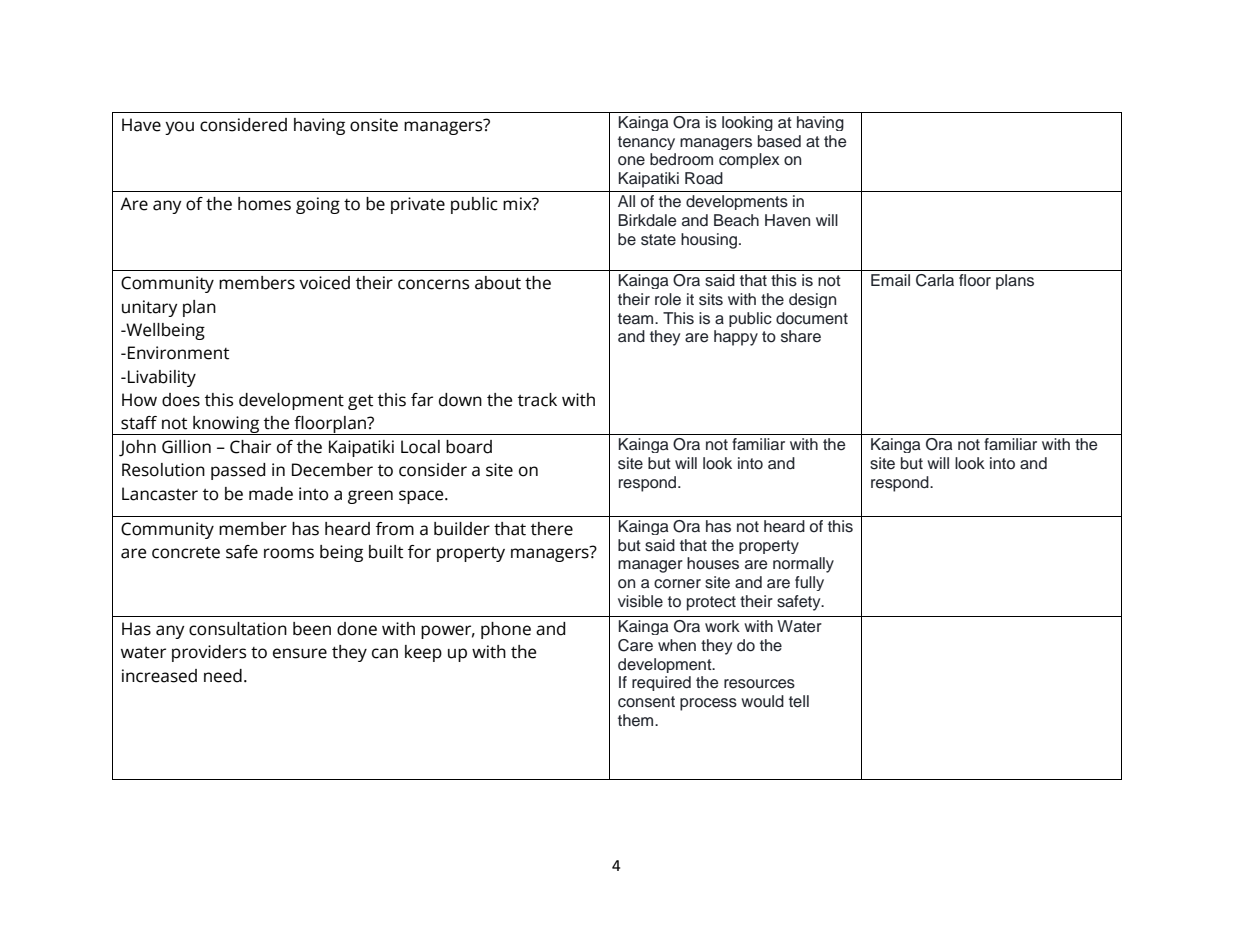  I want to click on you, so click(179, 128).
